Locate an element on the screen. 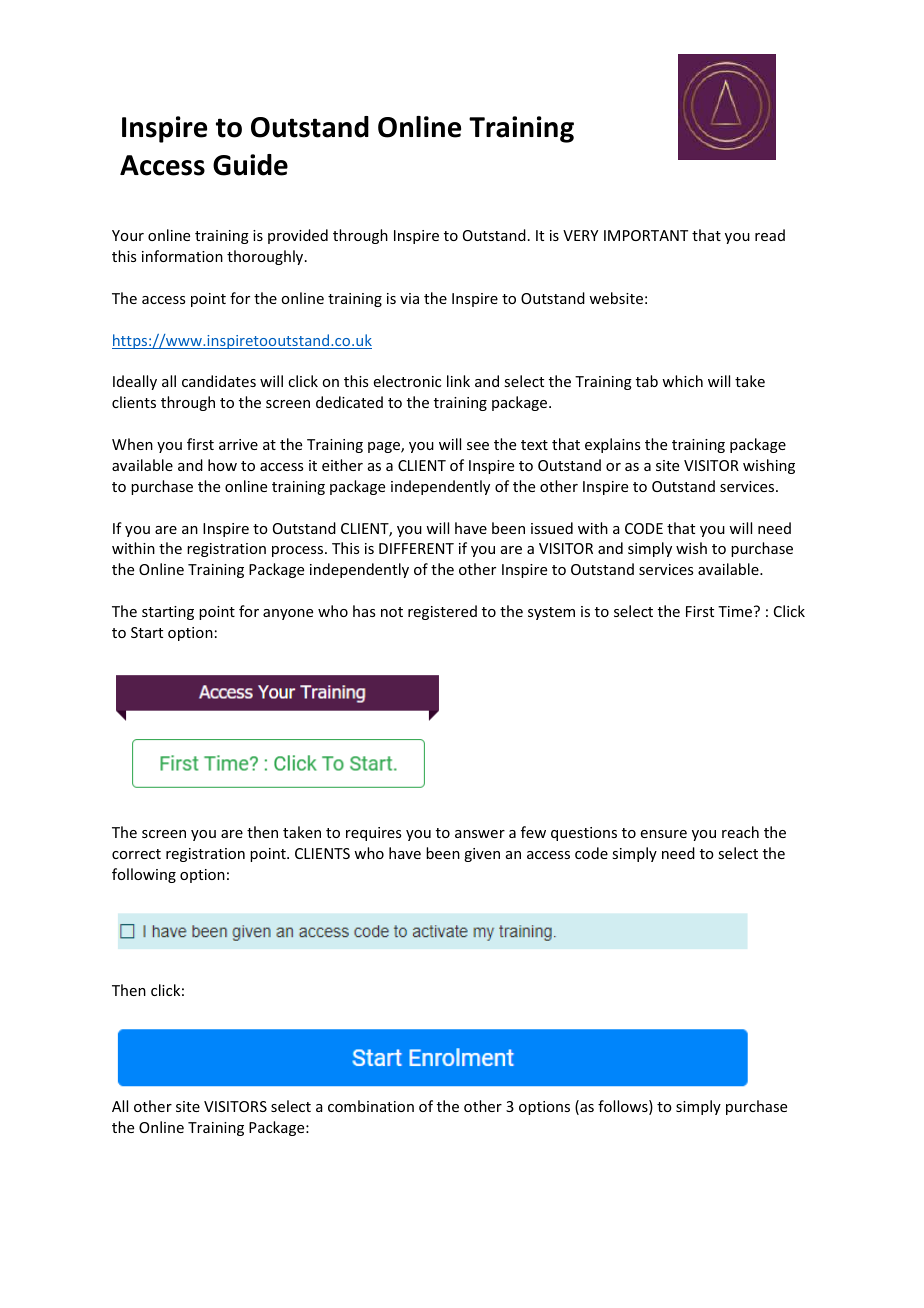 The image size is (924, 1308). VERY is located at coordinates (580, 235).
